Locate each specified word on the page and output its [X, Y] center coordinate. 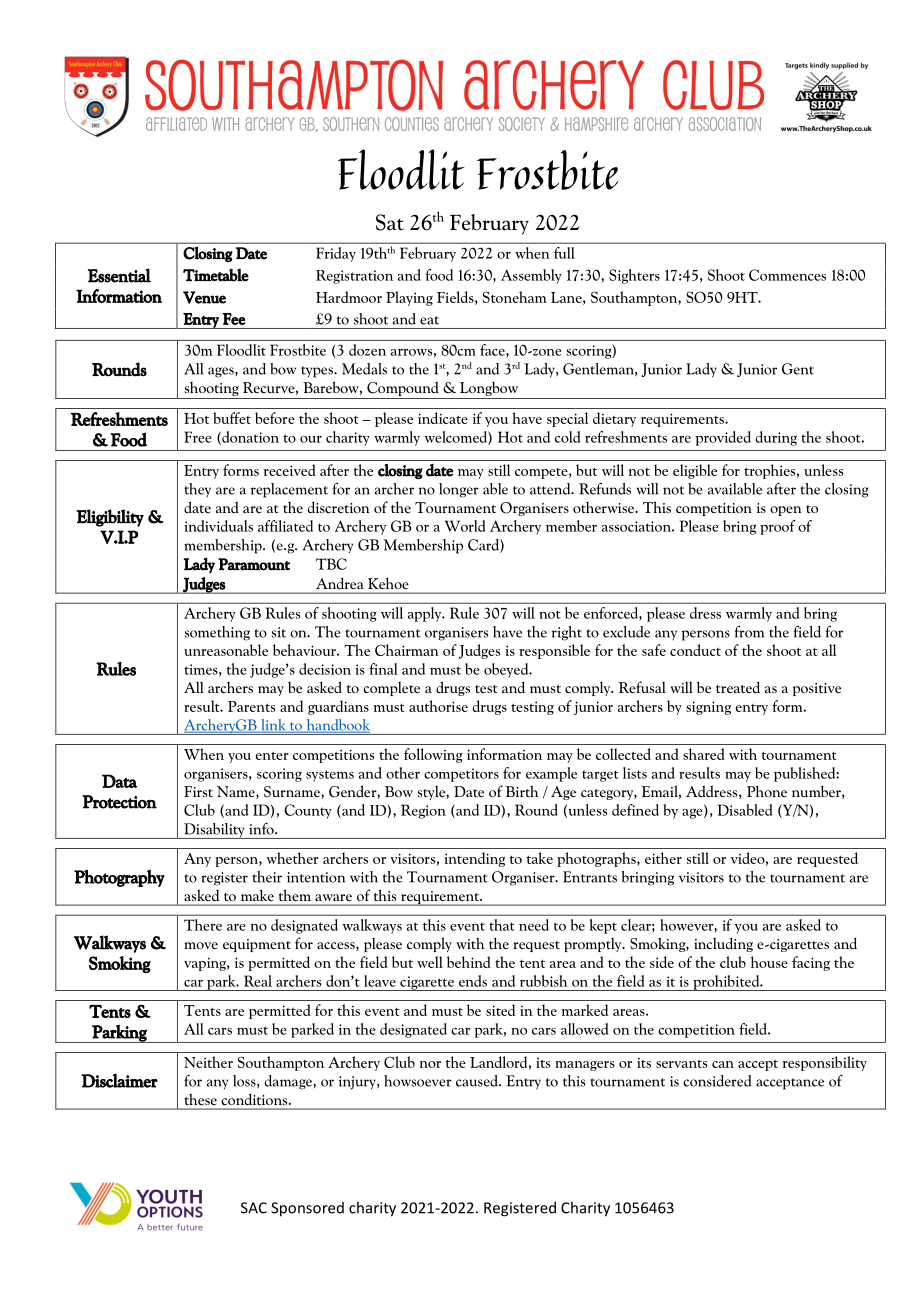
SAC [254, 1208]
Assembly [531, 276]
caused [478, 1081]
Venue [204, 297]
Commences [787, 275]
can [723, 1064]
